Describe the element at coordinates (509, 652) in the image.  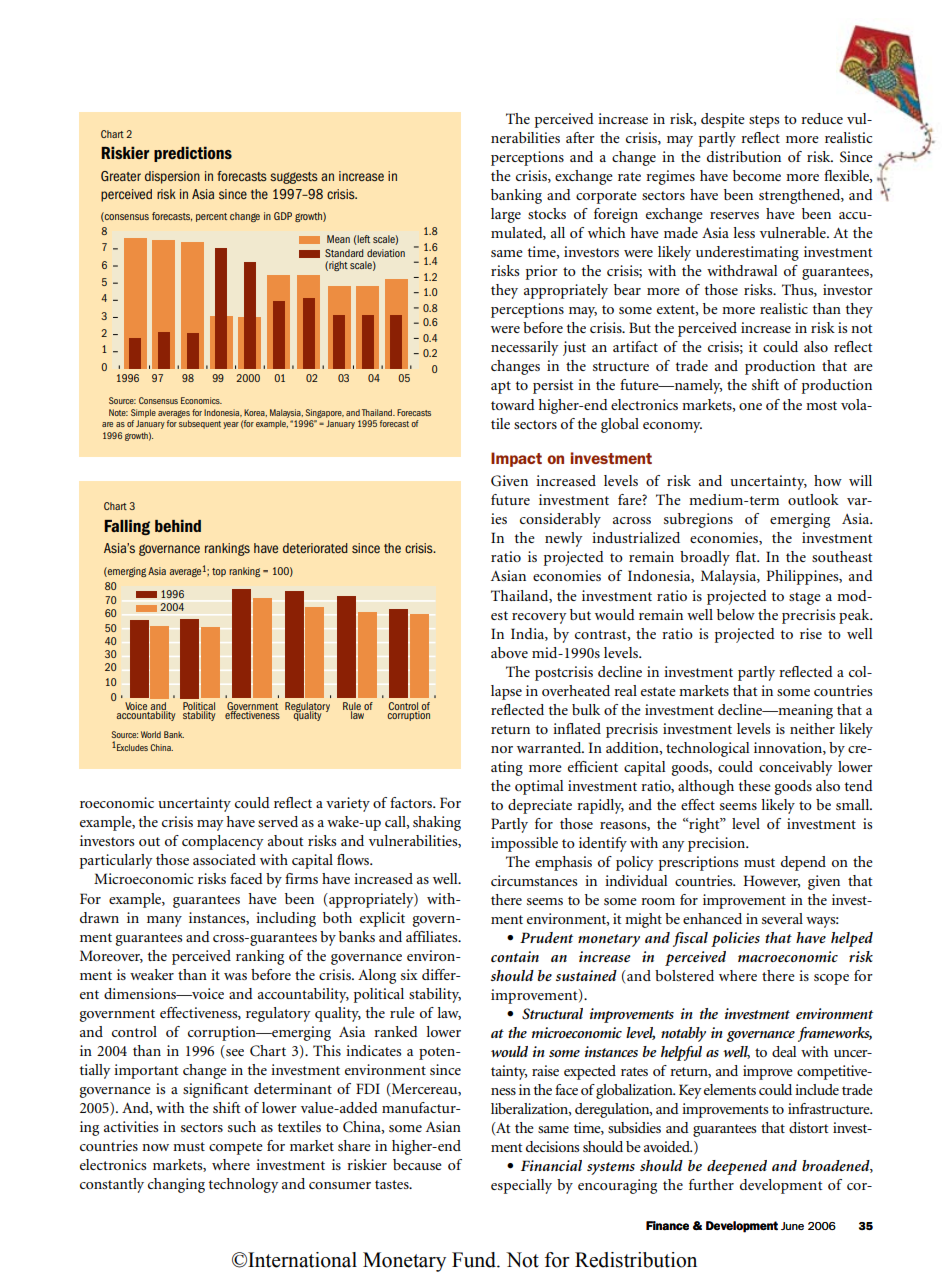
I see `above` at that location.
